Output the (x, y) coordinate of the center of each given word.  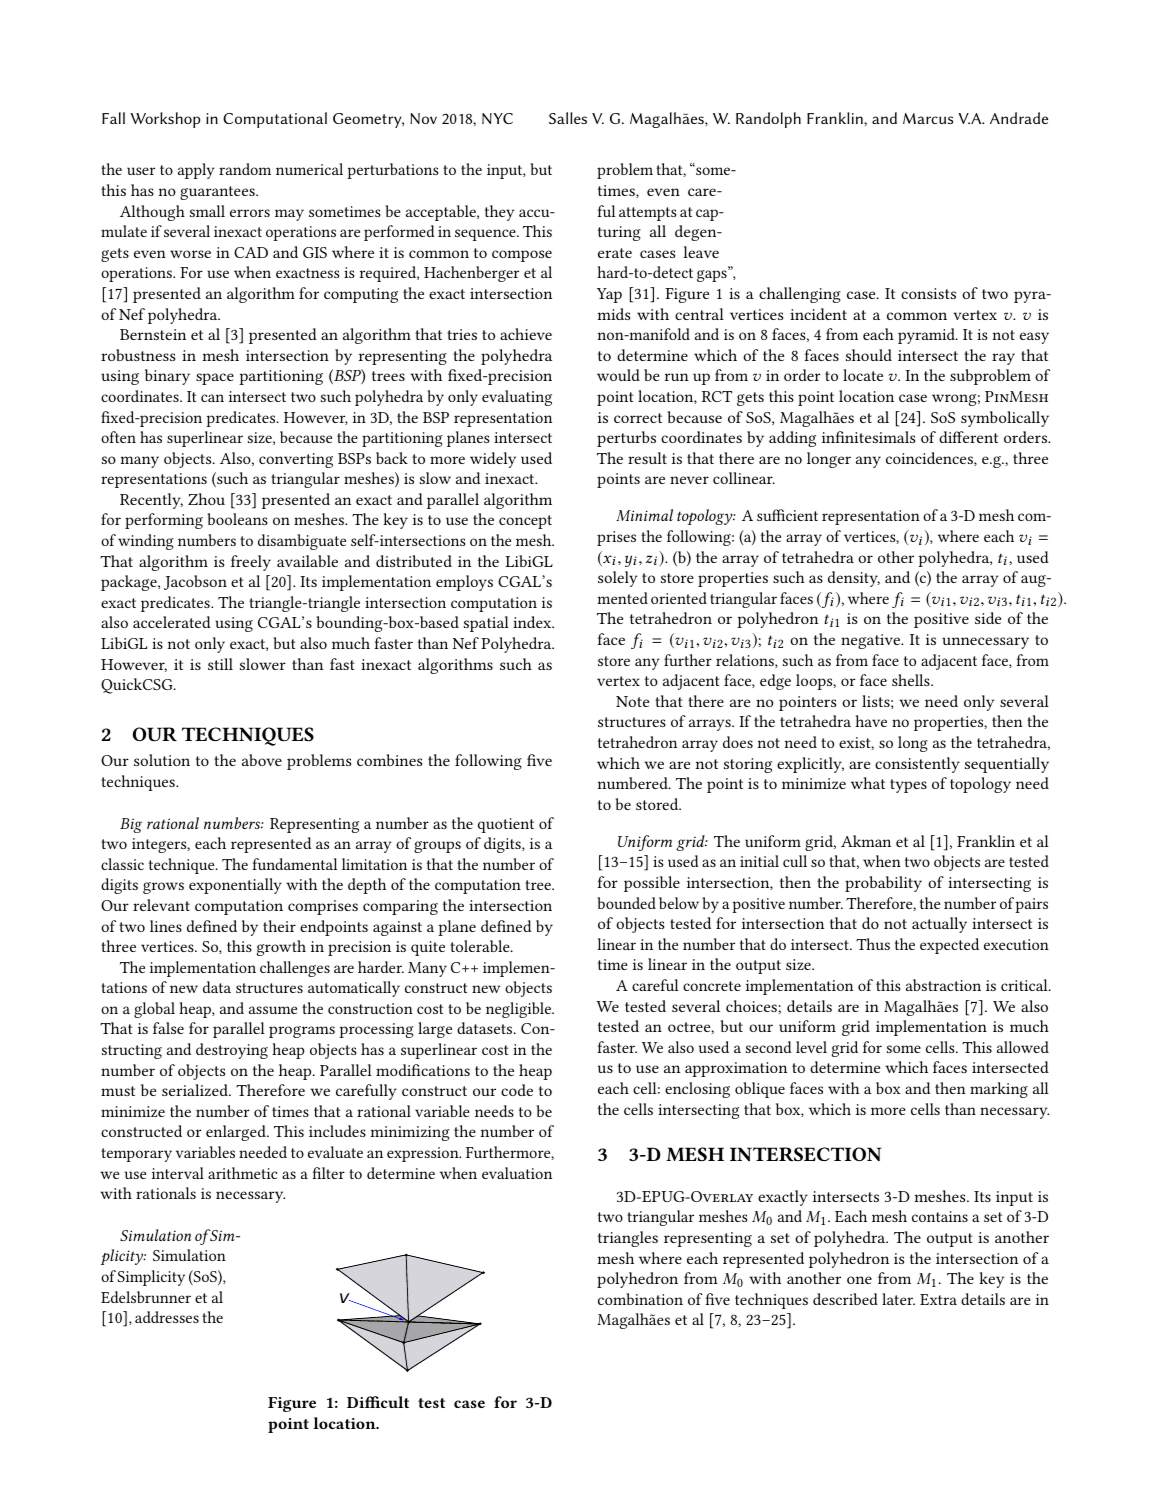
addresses (167, 1317)
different (968, 437)
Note (632, 701)
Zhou (206, 499)
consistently (917, 765)
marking (999, 1090)
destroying (232, 1051)
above (262, 760)
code (517, 1090)
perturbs (626, 439)
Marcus (928, 118)
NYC (497, 118)
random (245, 169)
